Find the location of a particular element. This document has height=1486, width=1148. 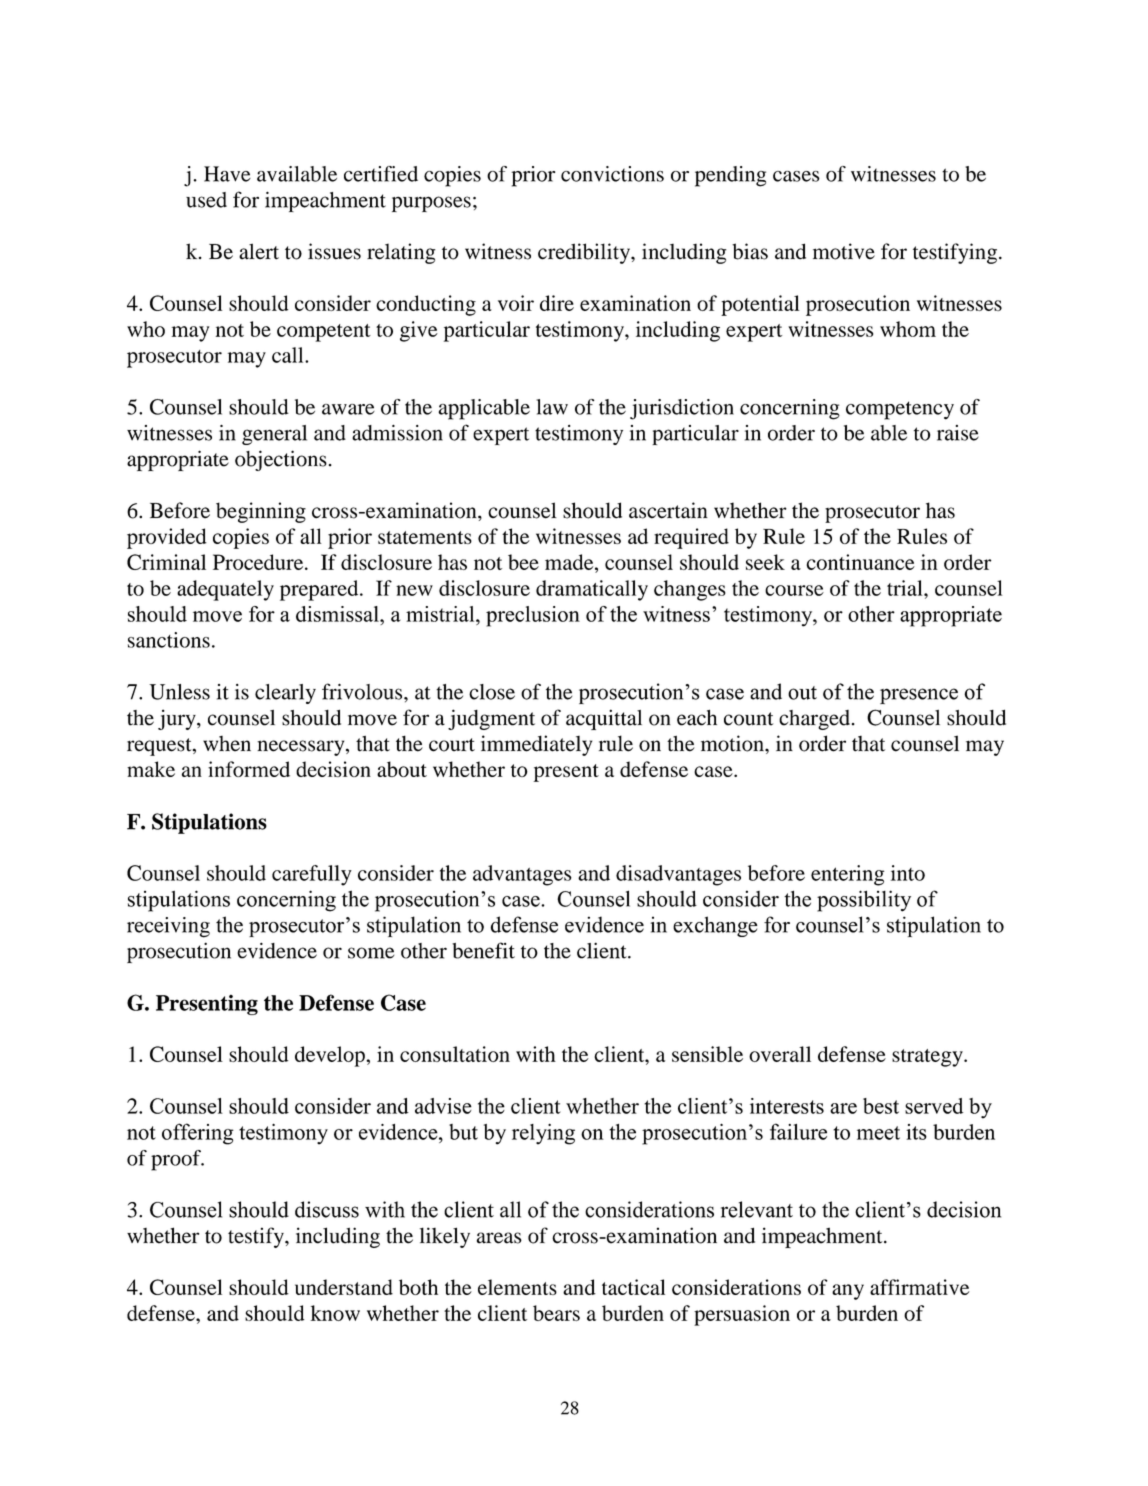

course is located at coordinates (794, 590).
